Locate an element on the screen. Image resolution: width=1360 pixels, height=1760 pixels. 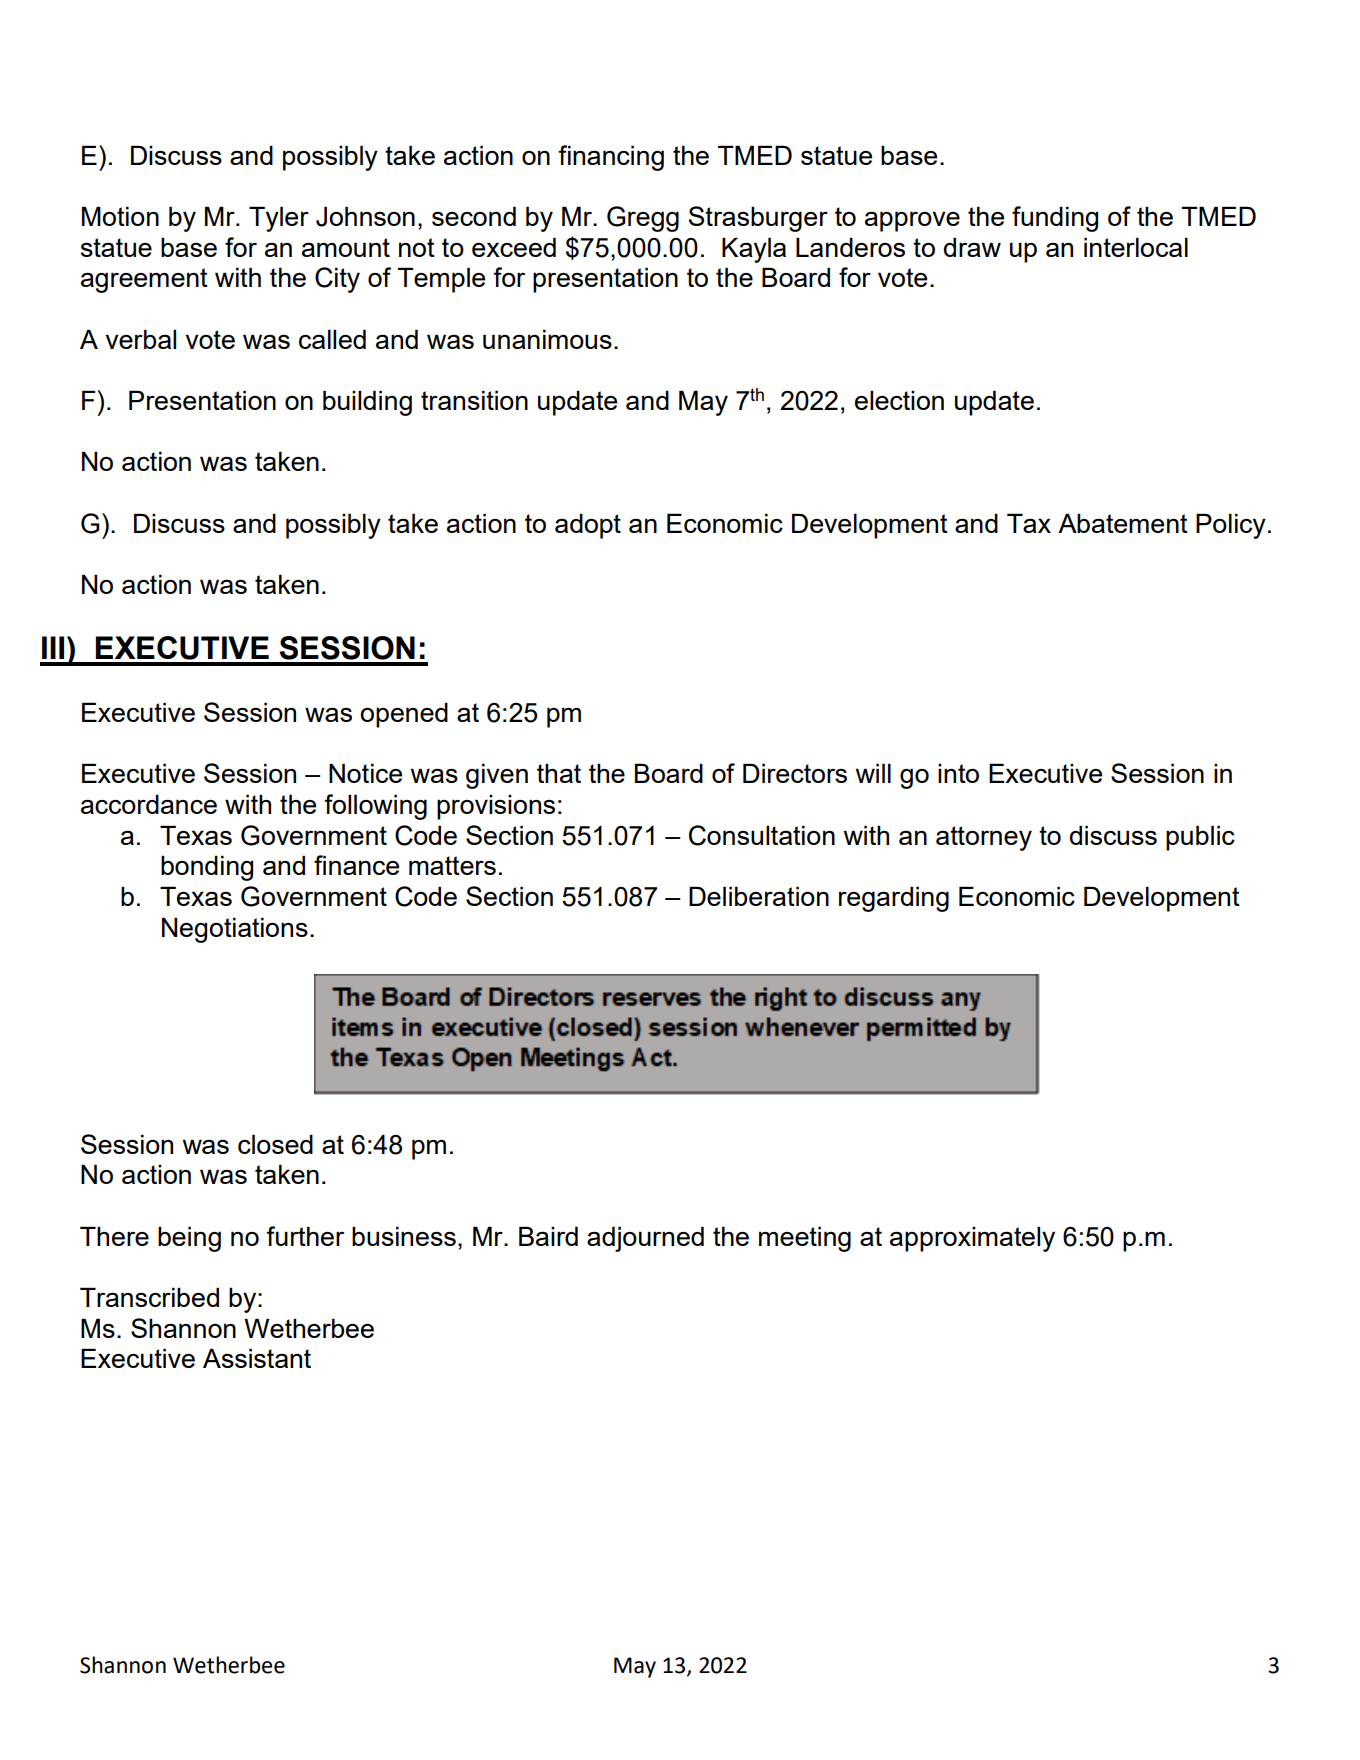
Baird is located at coordinates (548, 1236).
